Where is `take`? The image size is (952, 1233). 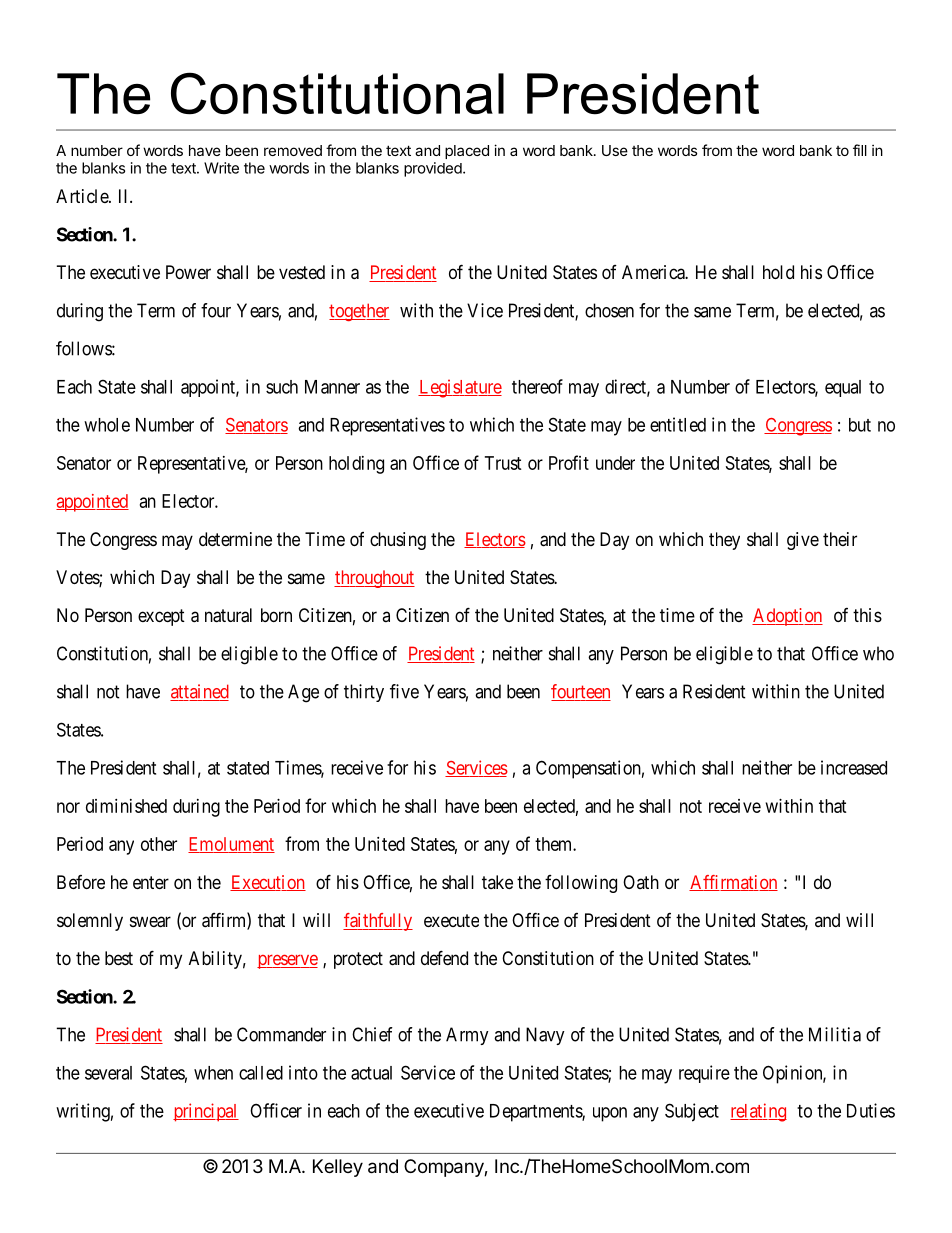 take is located at coordinates (497, 882).
